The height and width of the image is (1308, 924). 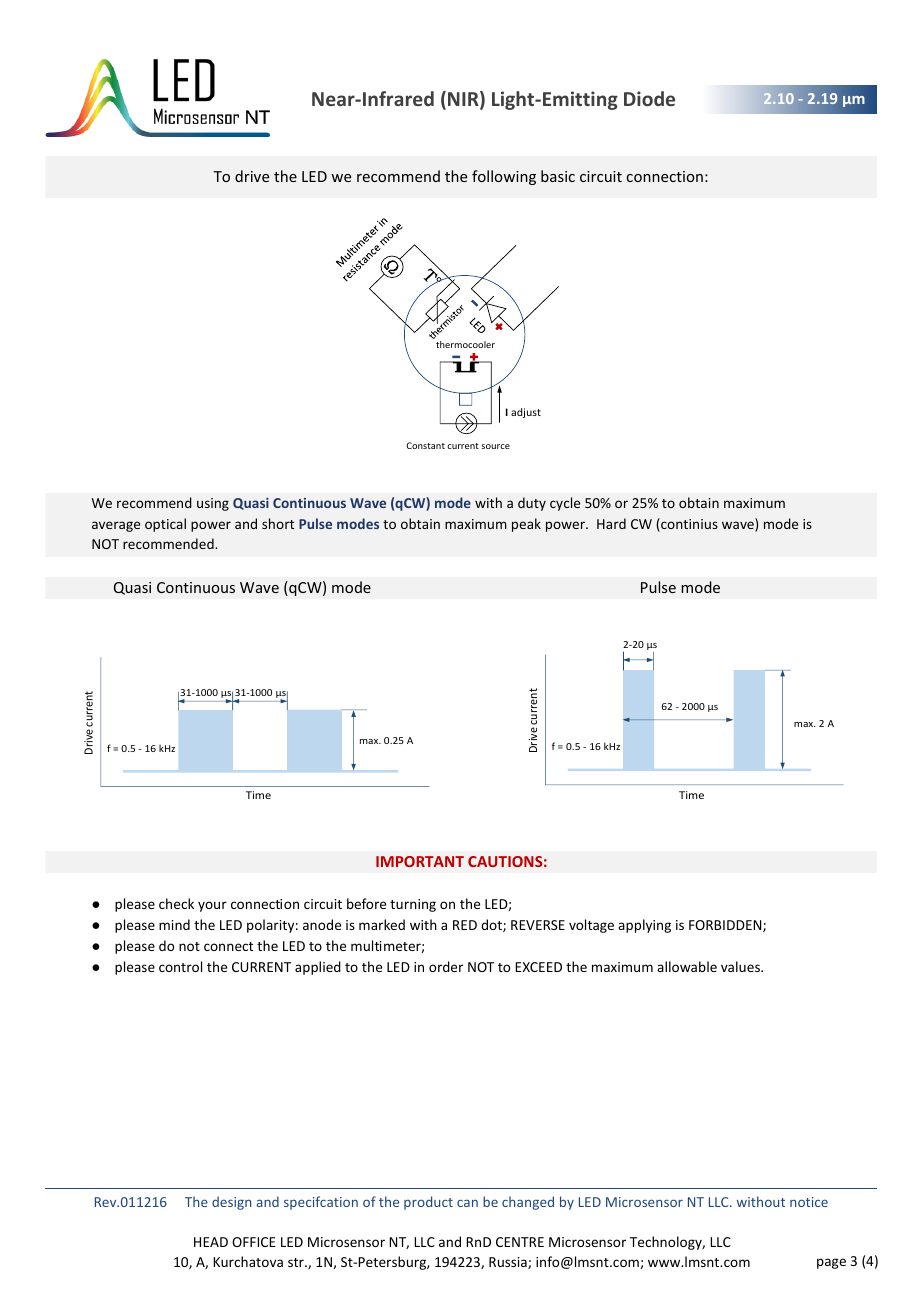 I want to click on optical, so click(x=165, y=525).
